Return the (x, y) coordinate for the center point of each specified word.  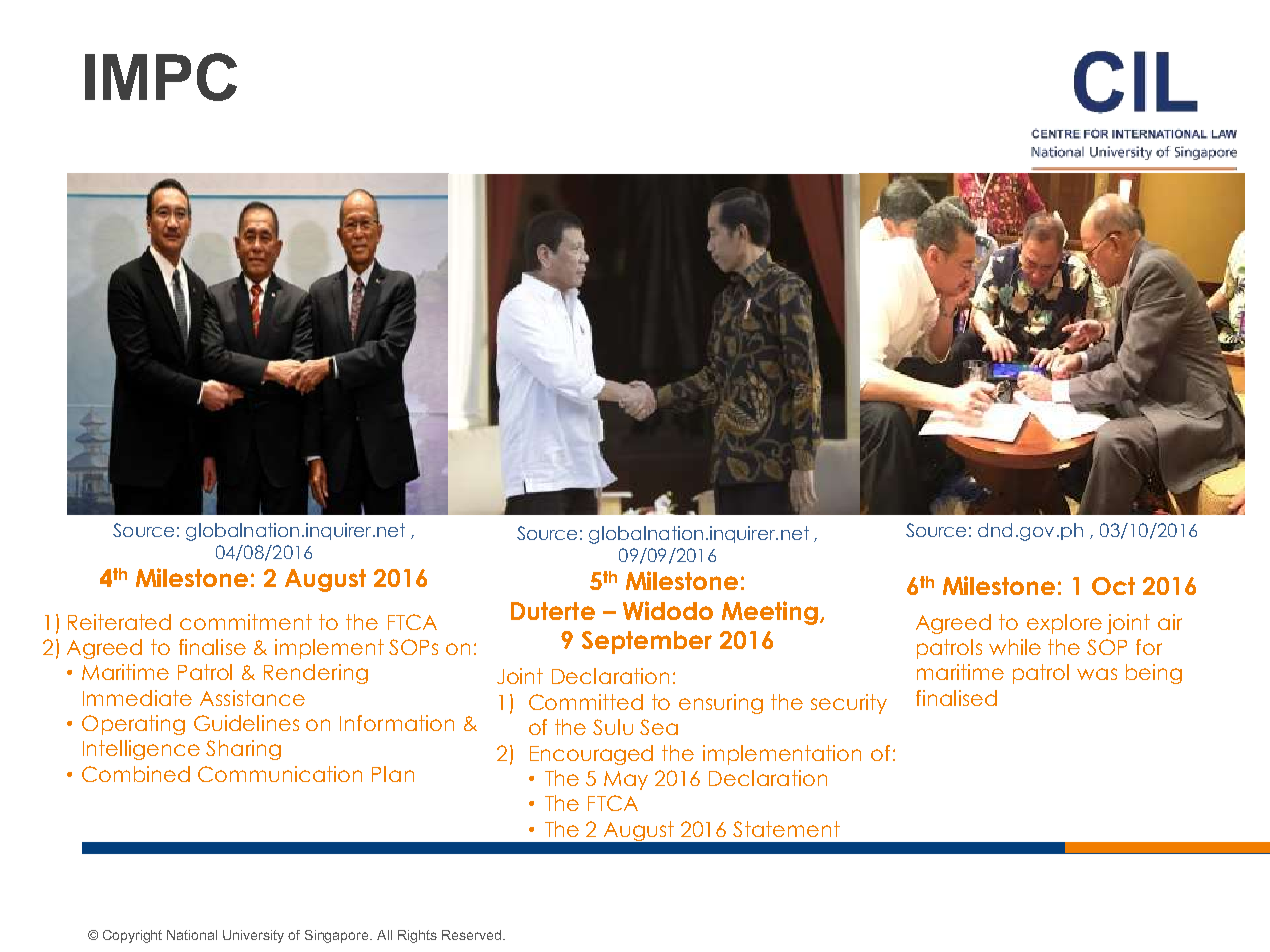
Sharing (243, 750)
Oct (1113, 586)
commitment (246, 622)
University (253, 936)
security (849, 704)
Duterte (553, 611)
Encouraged (591, 755)
